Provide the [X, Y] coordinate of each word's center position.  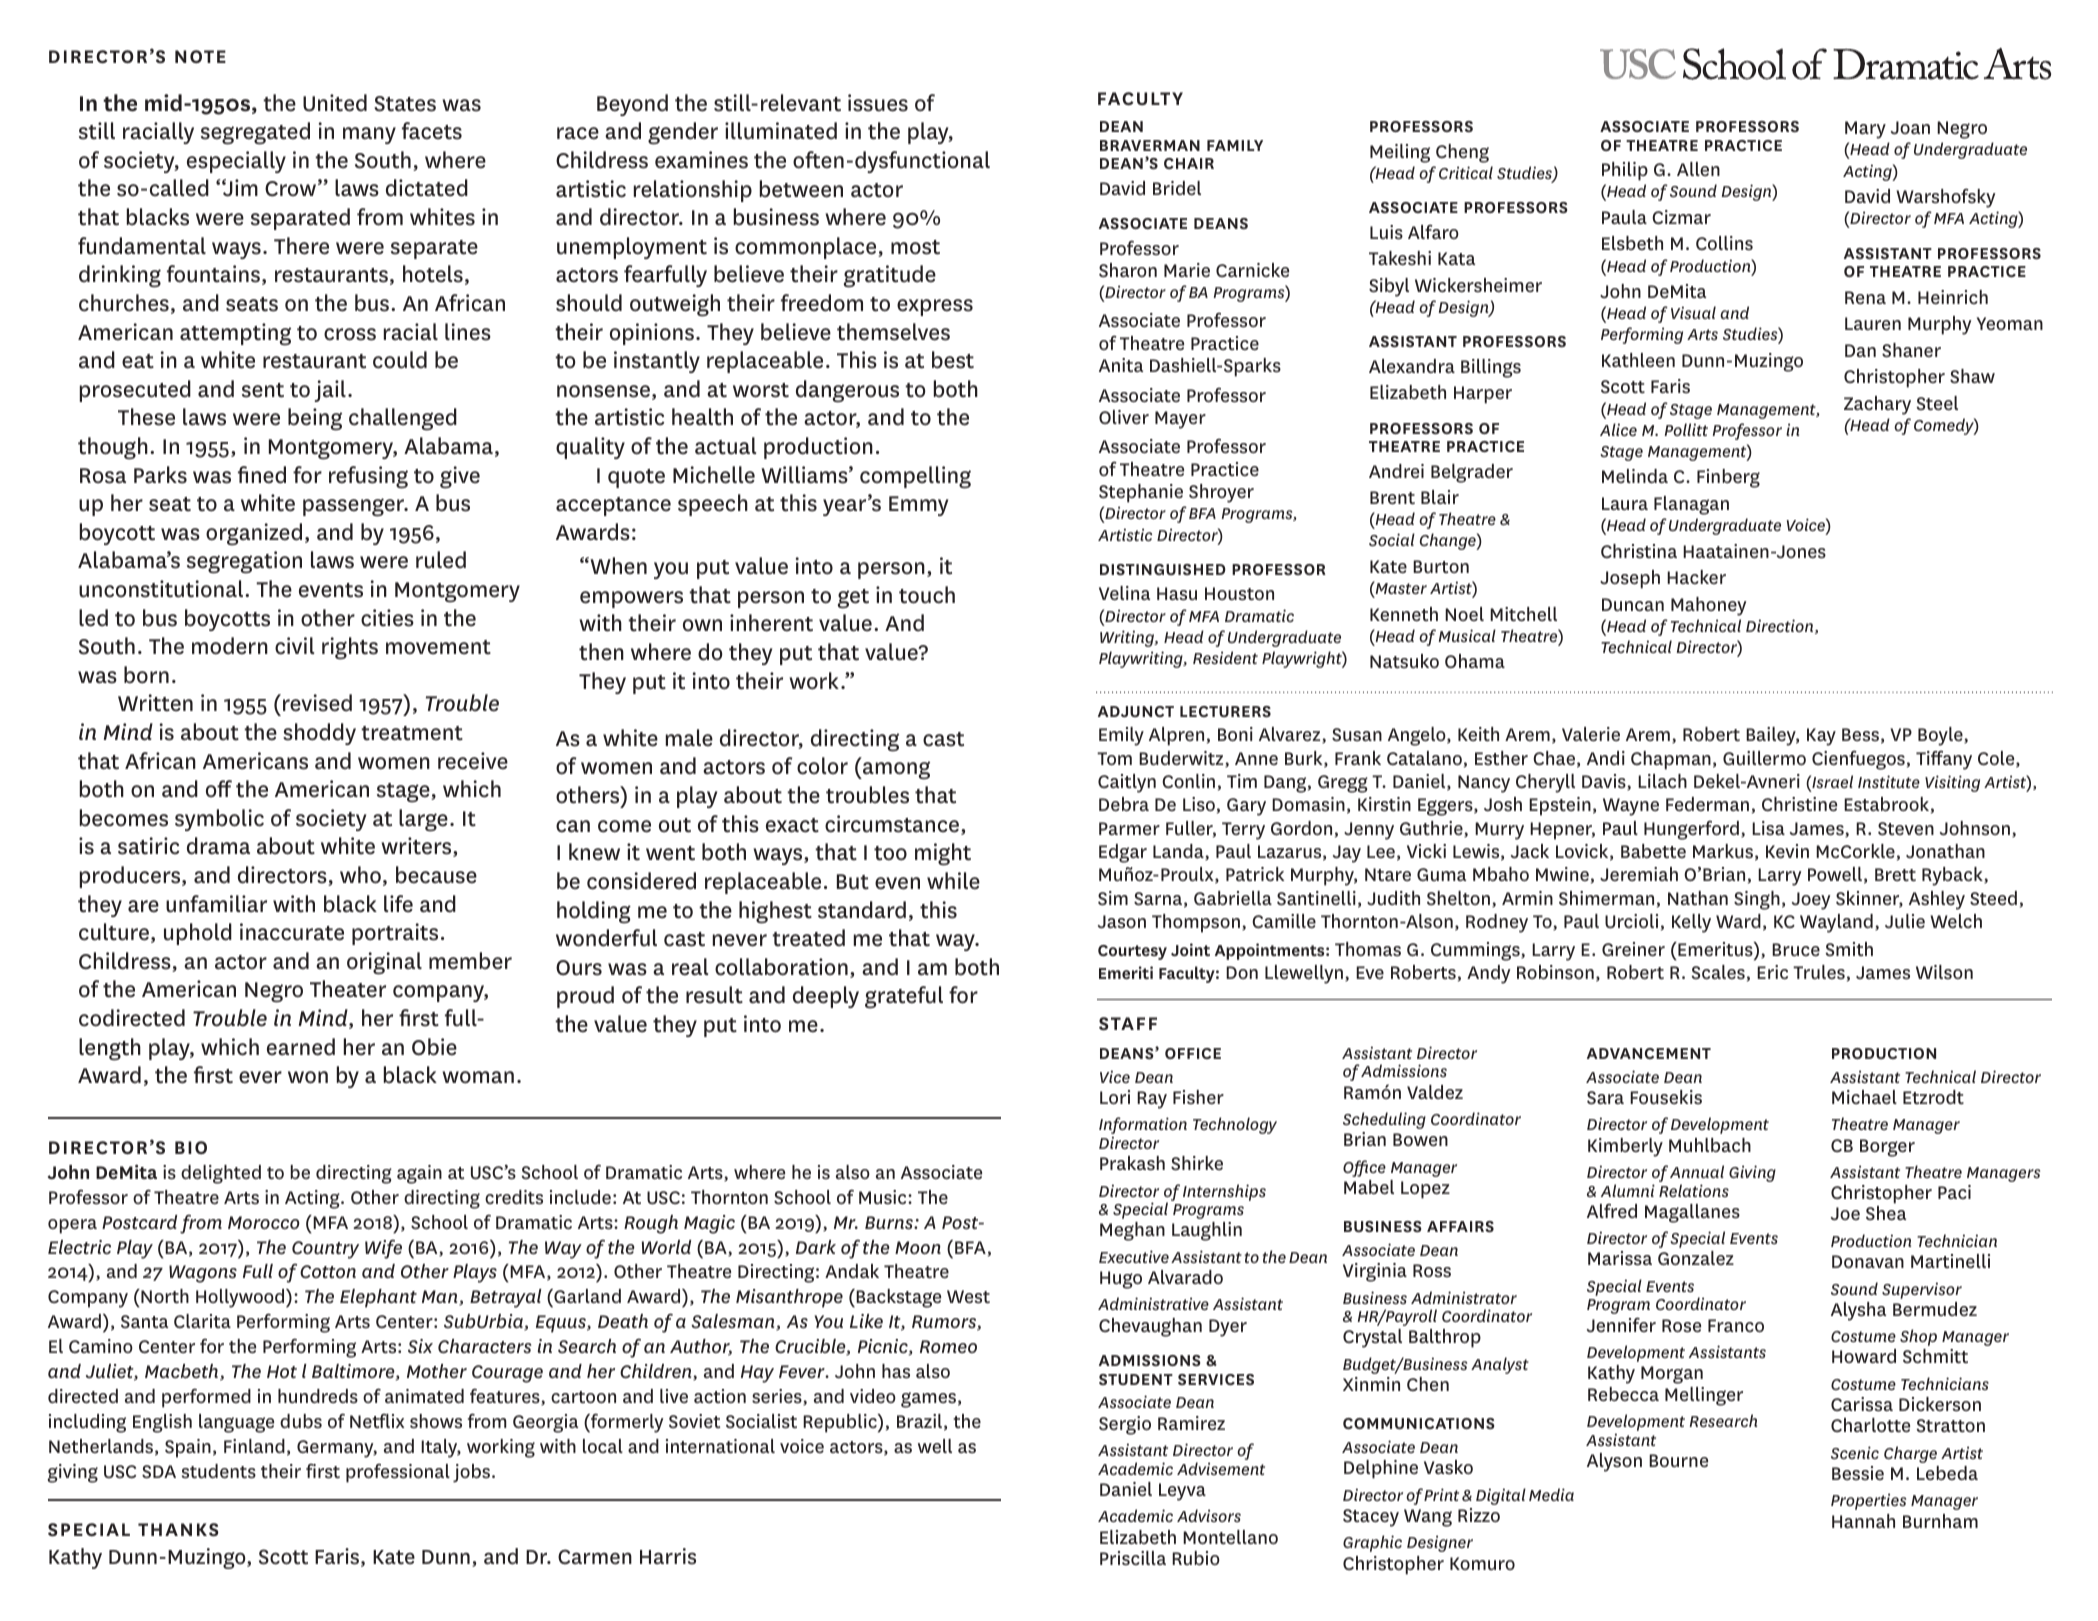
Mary [1865, 130]
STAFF [1128, 1024]
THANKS [178, 1530]
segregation [244, 562]
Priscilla [1133, 1558]
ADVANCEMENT [1649, 1053]
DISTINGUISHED [1163, 569]
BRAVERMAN [1150, 145]
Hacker [1696, 577]
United [335, 103]
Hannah [1863, 1521]
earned [301, 1047]
